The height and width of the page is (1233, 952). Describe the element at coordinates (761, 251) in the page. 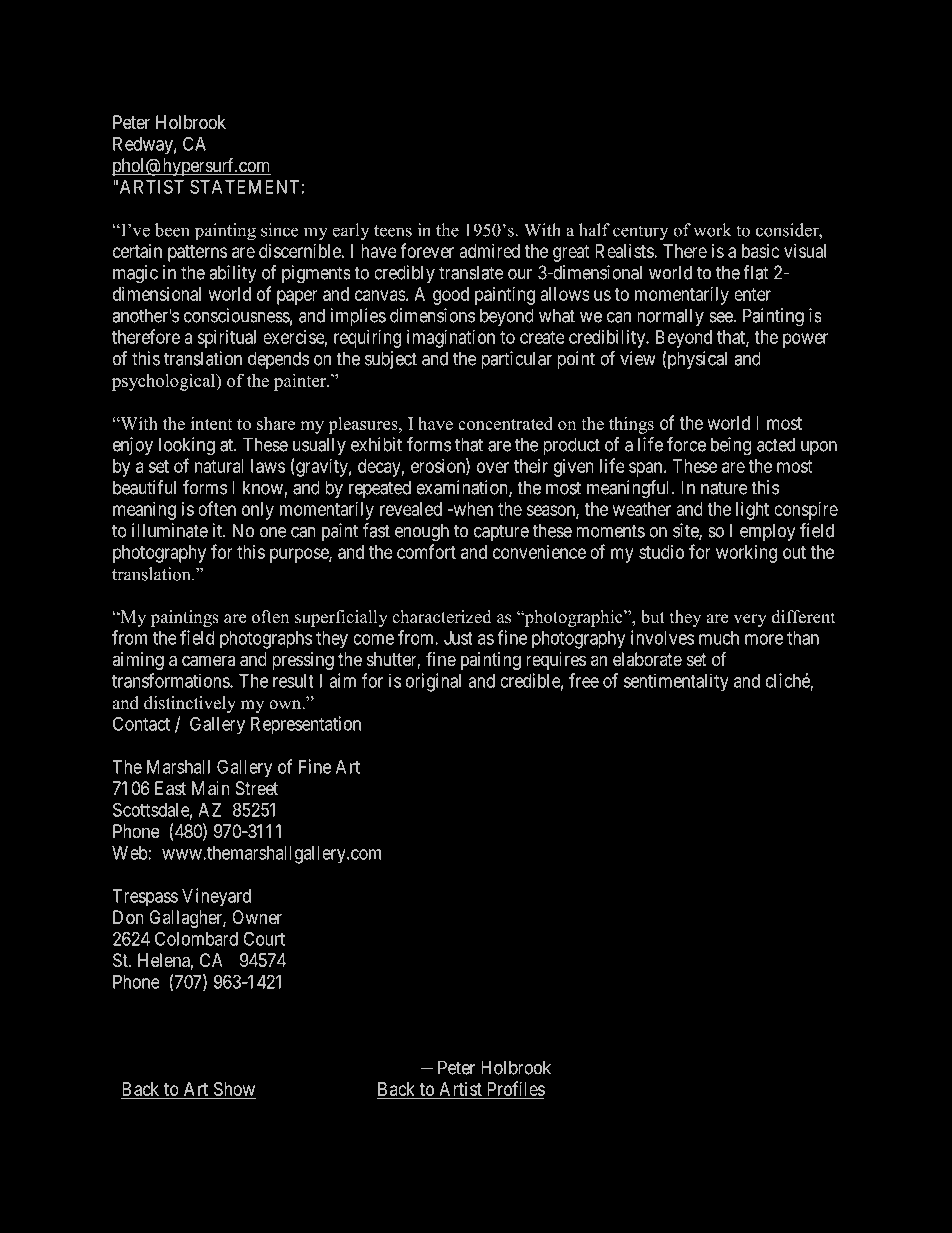

I see `basic` at that location.
